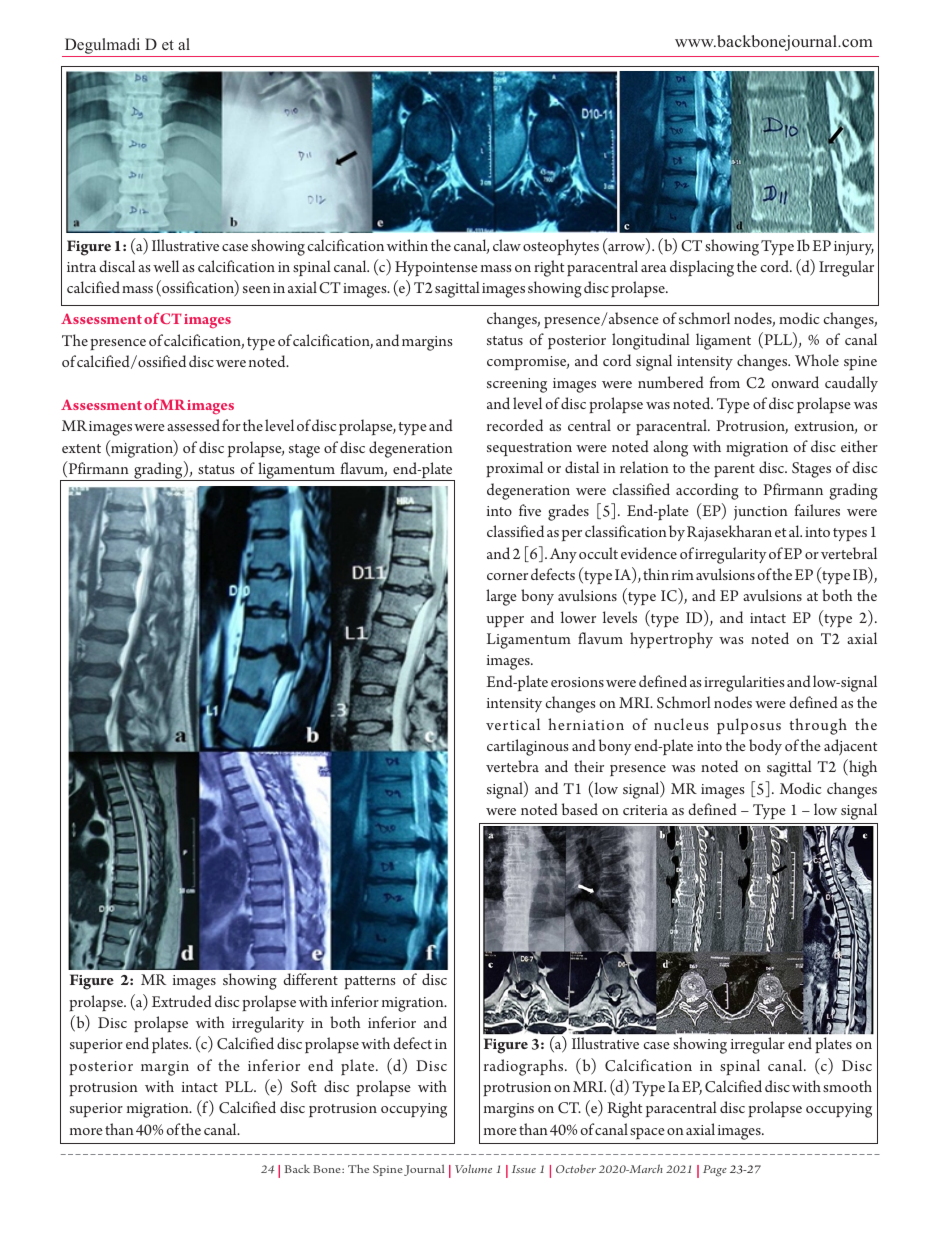 The image size is (952, 1233). Describe the element at coordinates (645, 810) in the screenshot. I see `criteria` at that location.
